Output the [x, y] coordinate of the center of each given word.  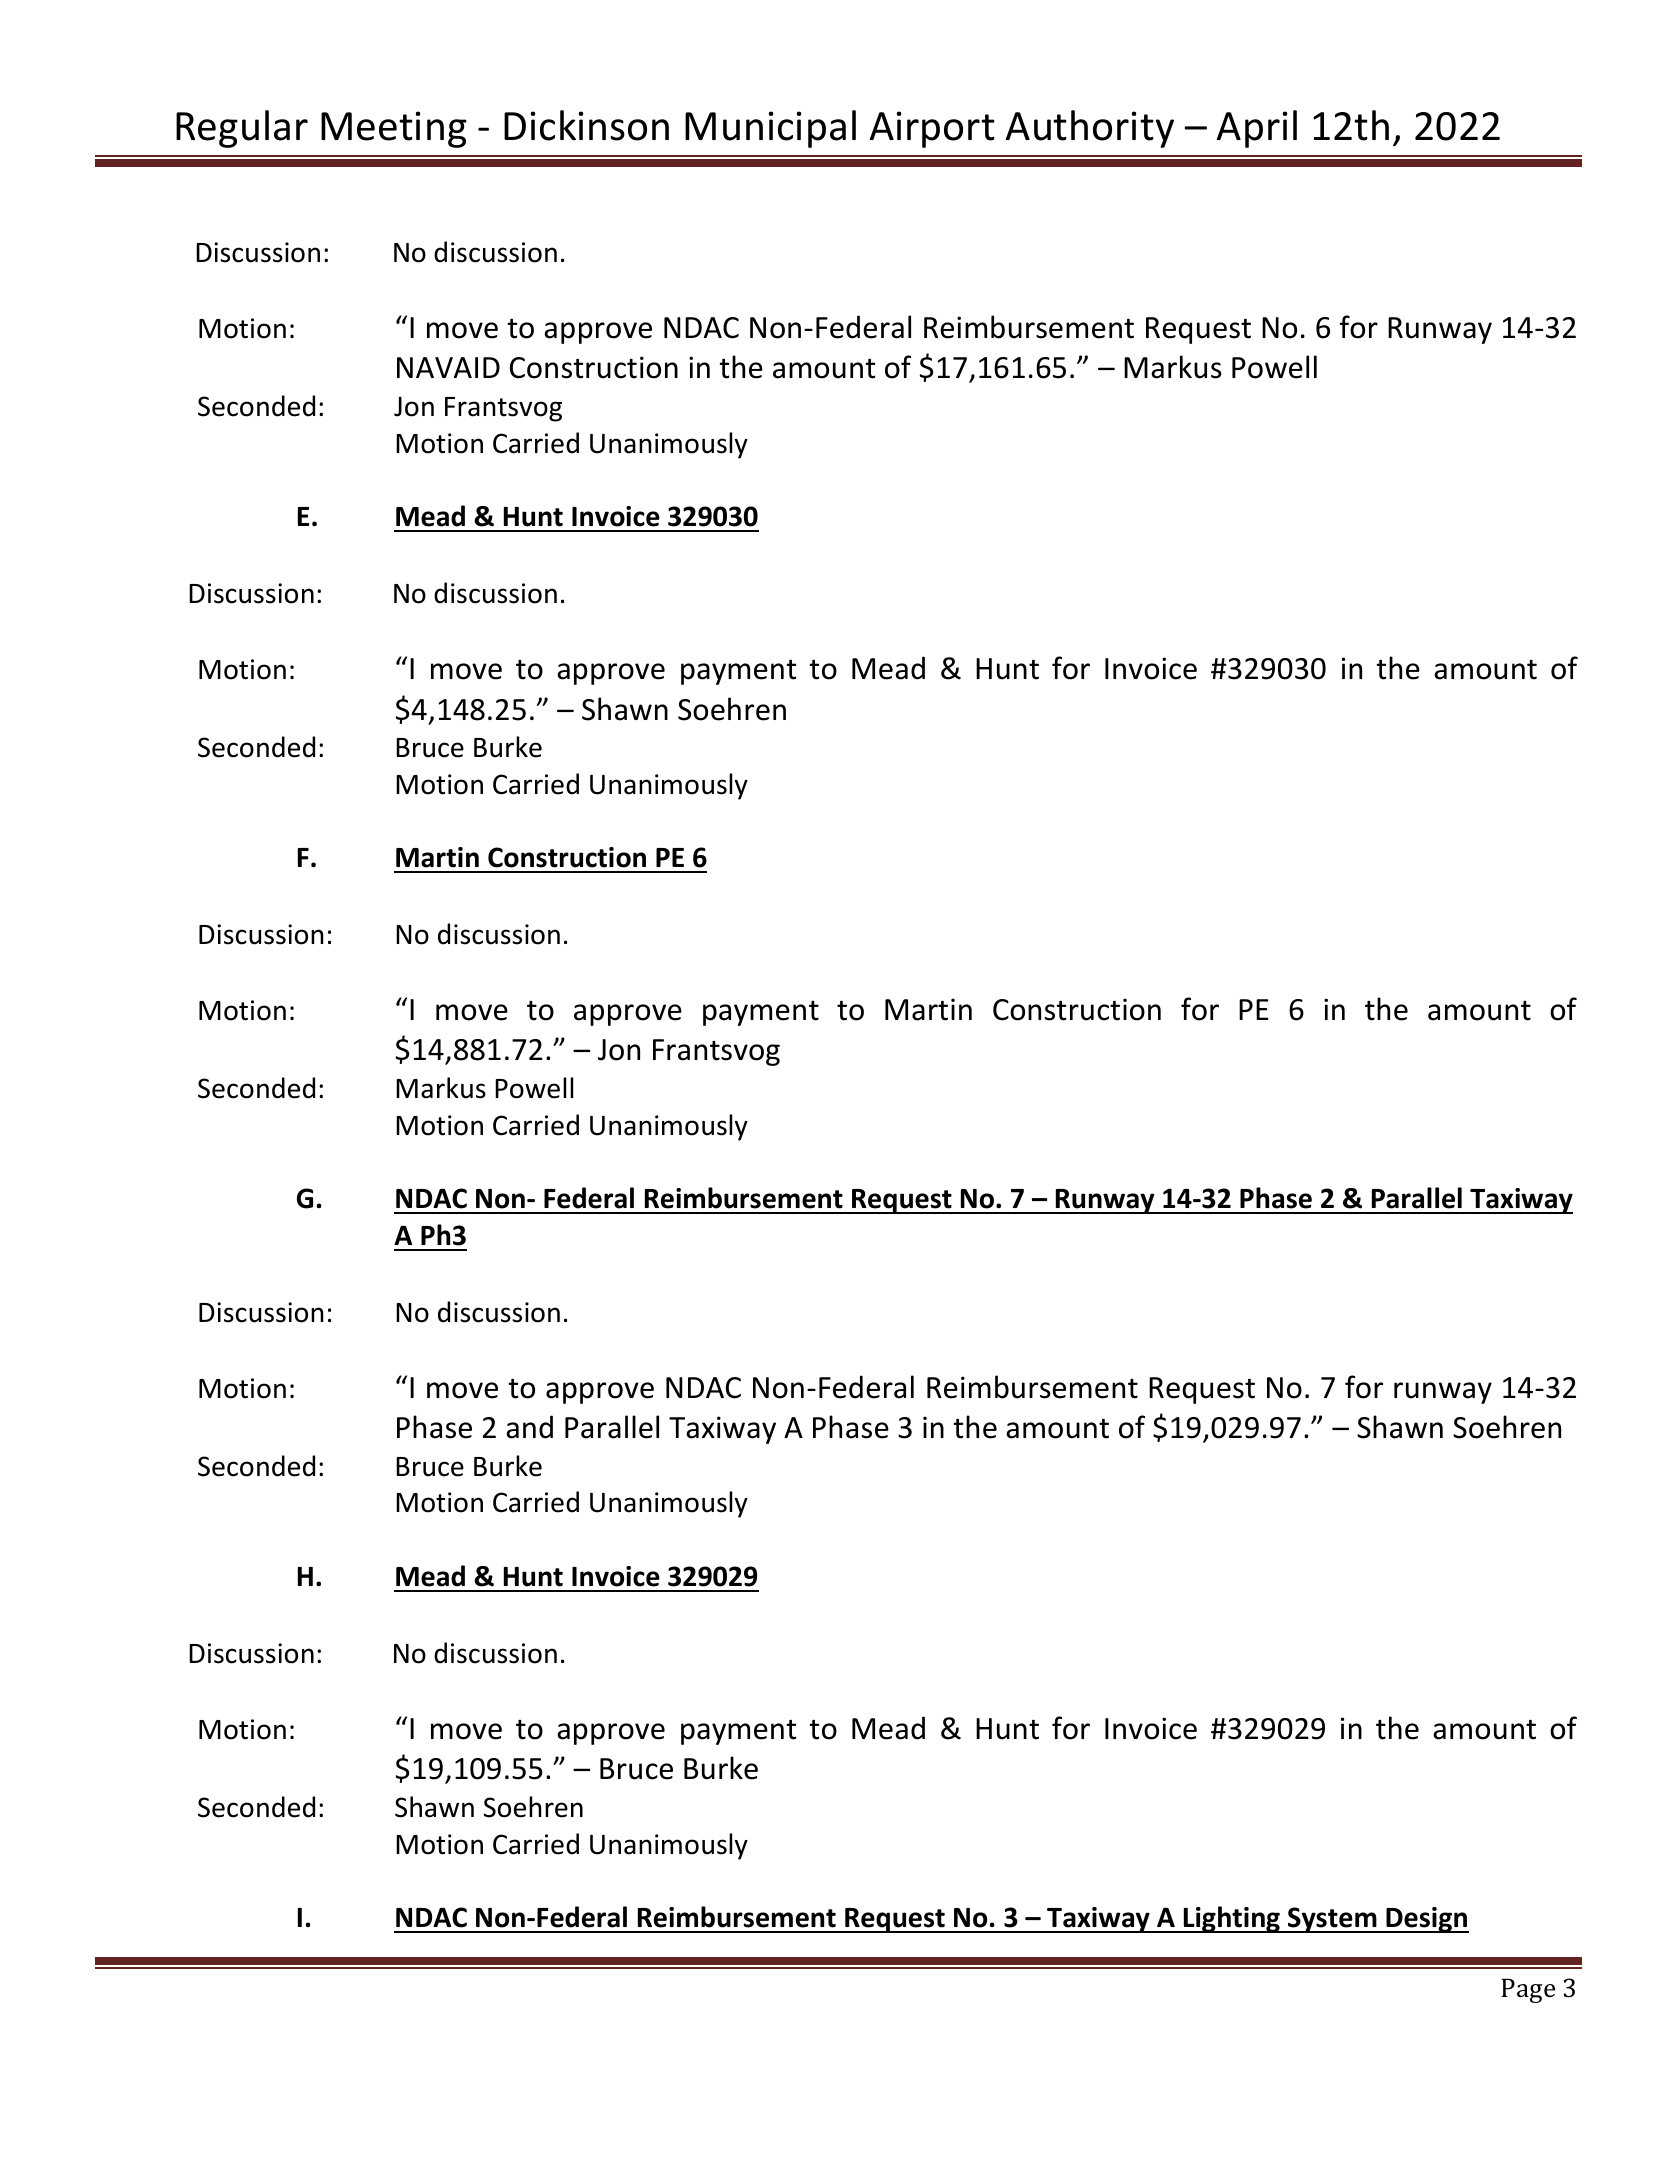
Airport [932, 129]
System [1332, 1920]
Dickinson [586, 125]
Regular [242, 129]
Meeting [394, 129]
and [529, 1427]
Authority [1090, 129]
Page [1528, 1991]
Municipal [770, 129]
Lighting [1231, 1919]
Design [1426, 1920]
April [1257, 129]
